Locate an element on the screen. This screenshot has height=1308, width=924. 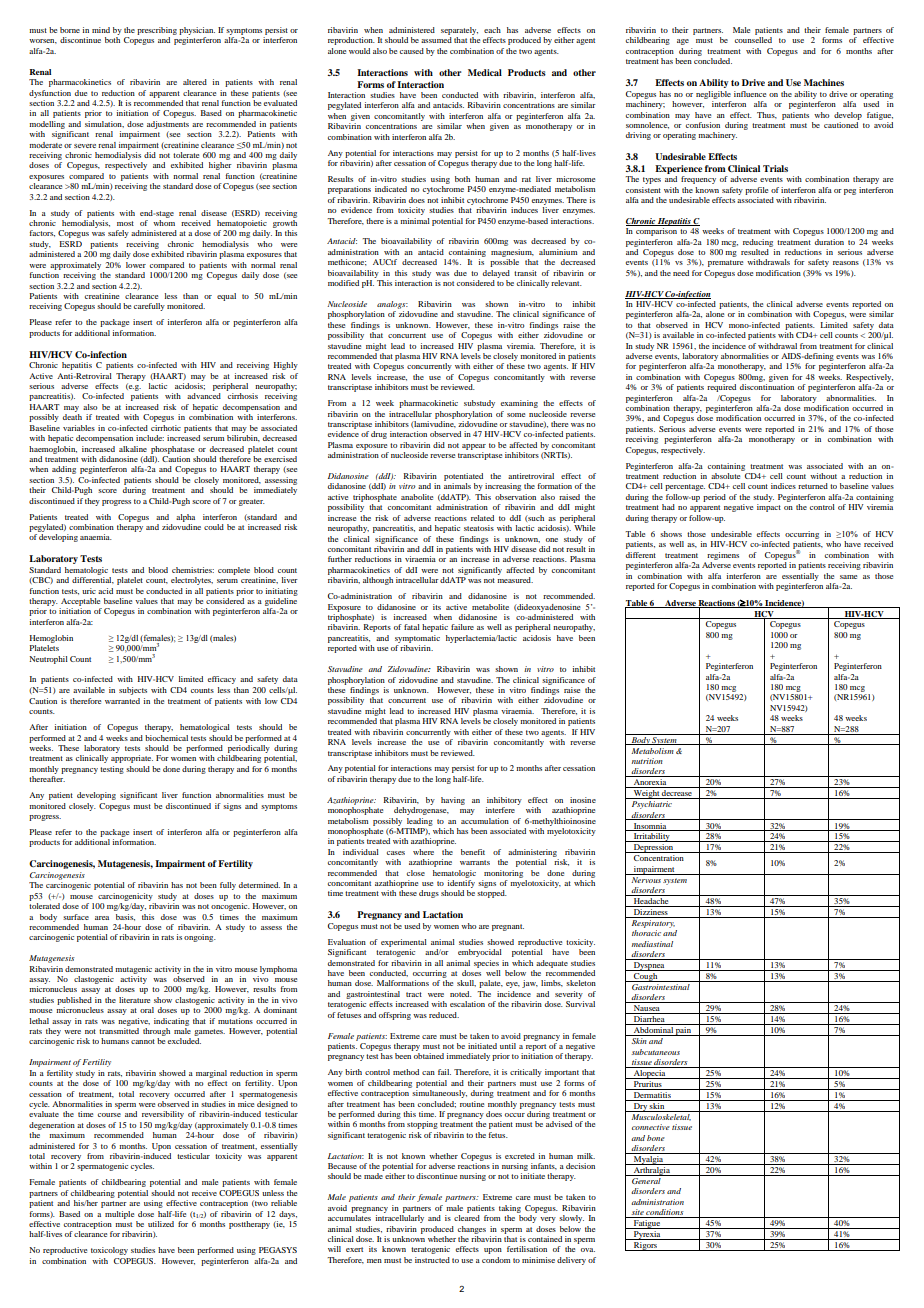
appear is located at coordinates (474, 447).
